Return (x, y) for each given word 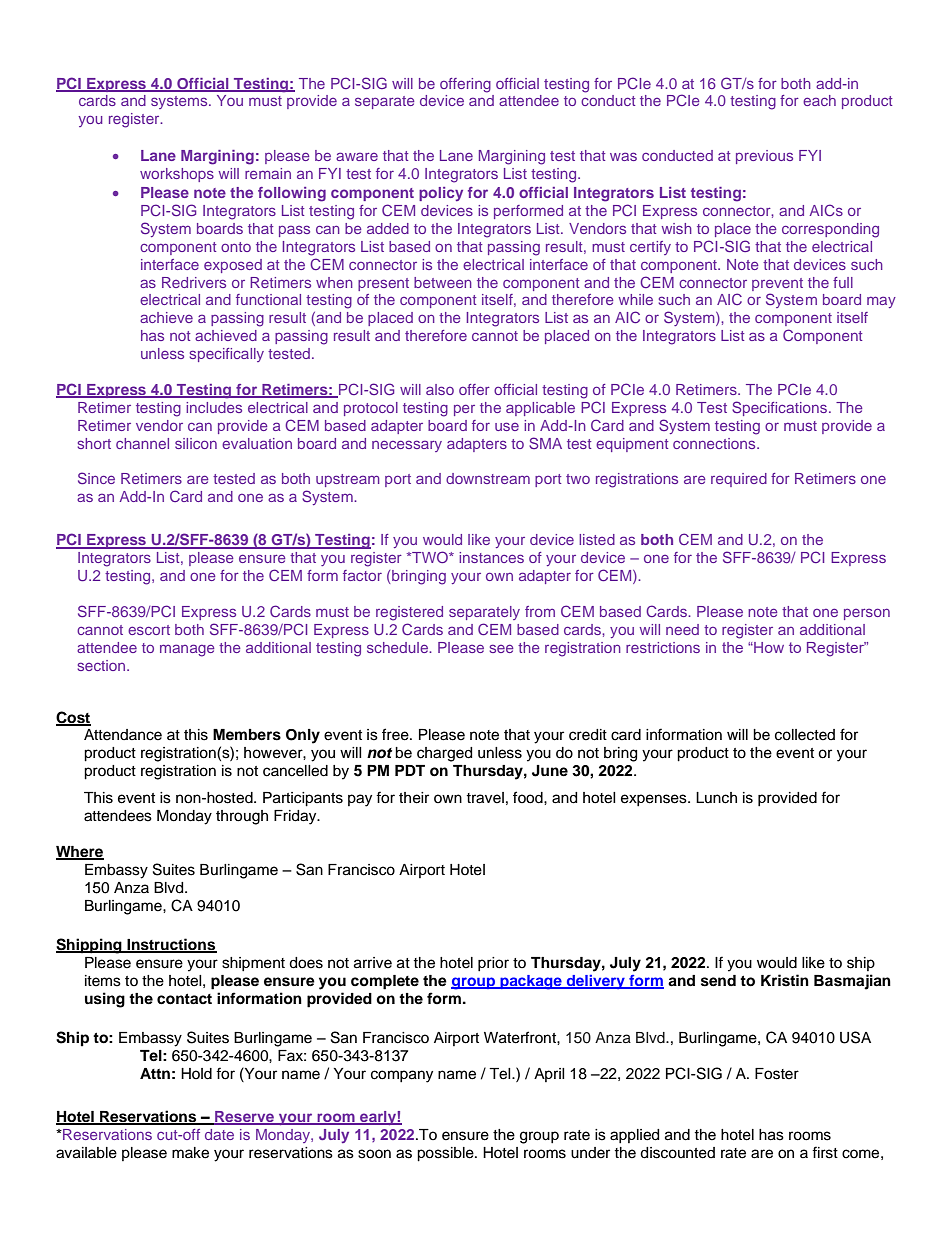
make (190, 1153)
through (242, 817)
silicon (196, 443)
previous (764, 157)
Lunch (716, 798)
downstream (488, 478)
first (825, 1152)
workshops (177, 175)
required (739, 480)
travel (485, 798)
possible (446, 1154)
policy (441, 194)
